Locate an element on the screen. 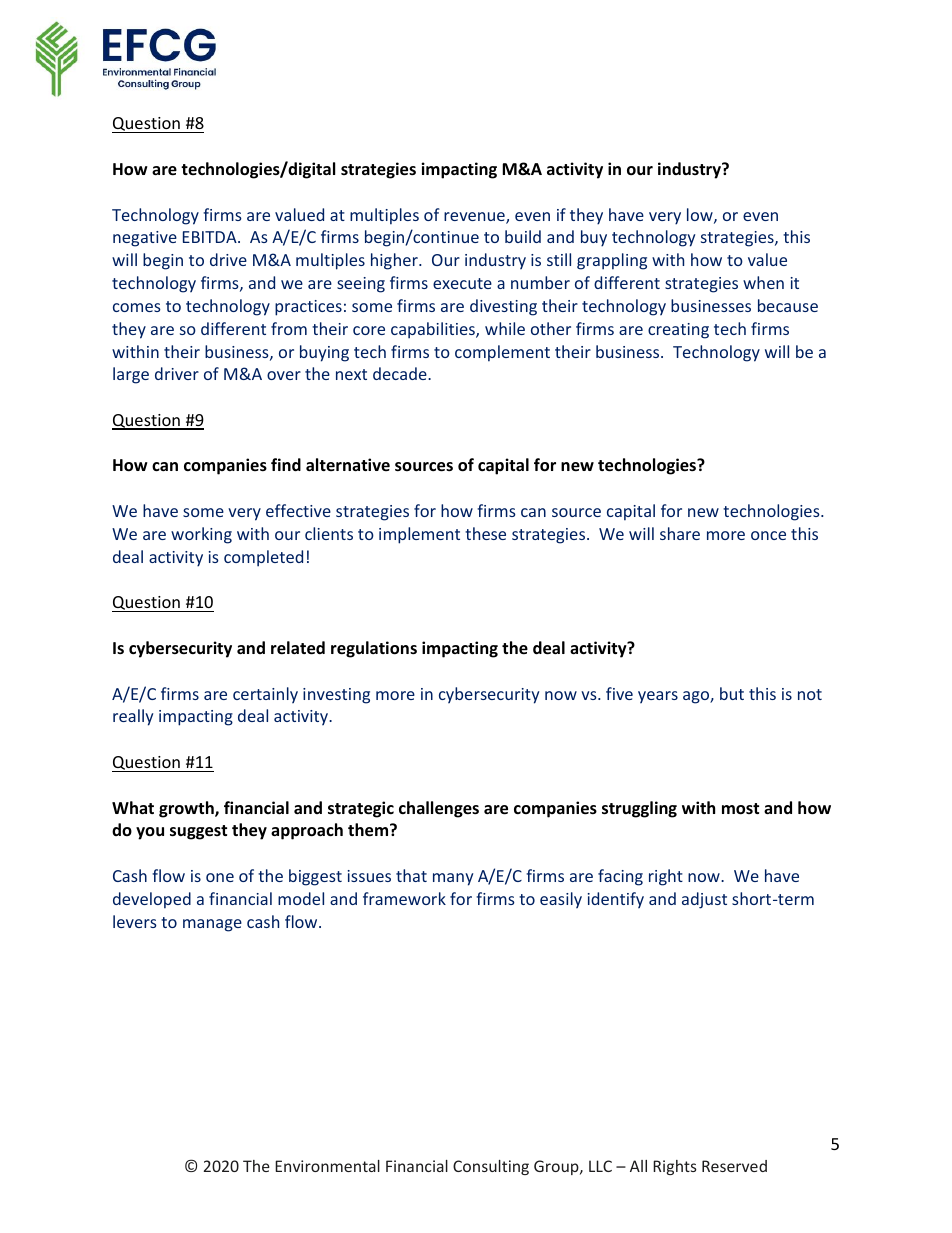  working is located at coordinates (201, 535).
